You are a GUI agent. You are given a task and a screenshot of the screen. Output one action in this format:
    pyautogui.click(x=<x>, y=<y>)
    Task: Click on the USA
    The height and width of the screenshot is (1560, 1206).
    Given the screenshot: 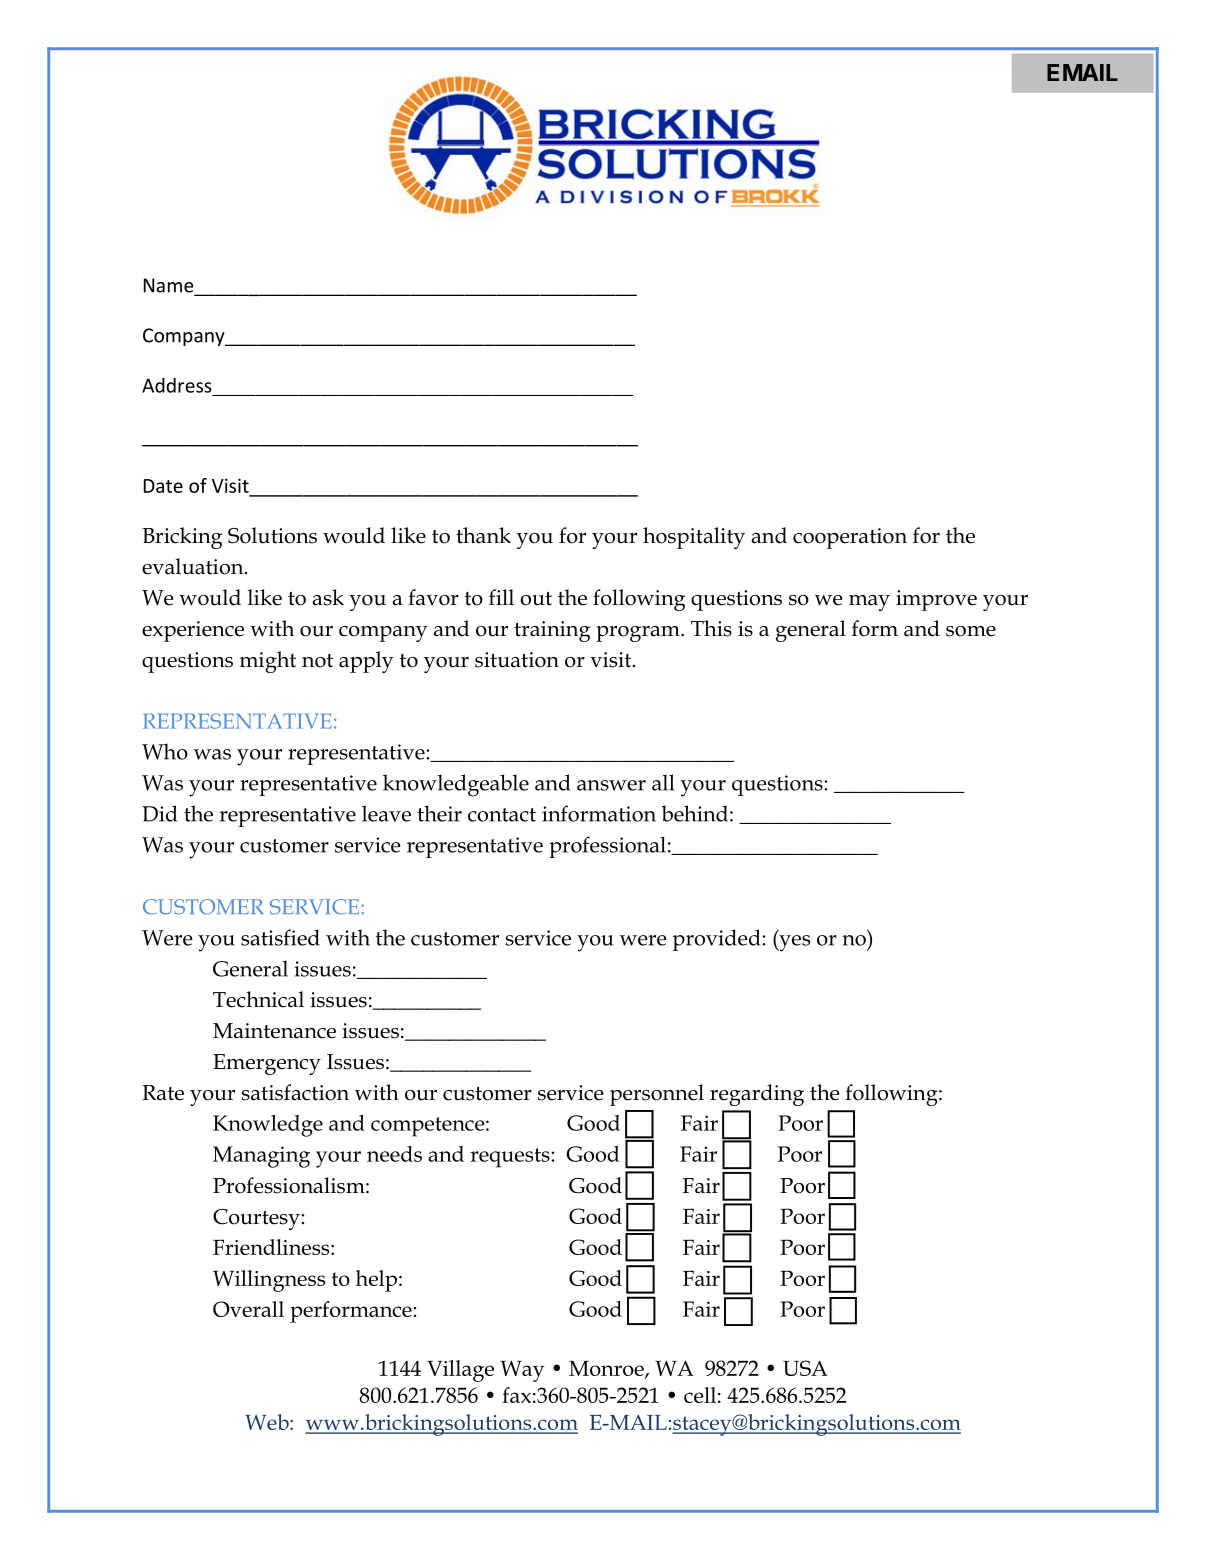 What is the action you would take?
    pyautogui.click(x=805, y=1368)
